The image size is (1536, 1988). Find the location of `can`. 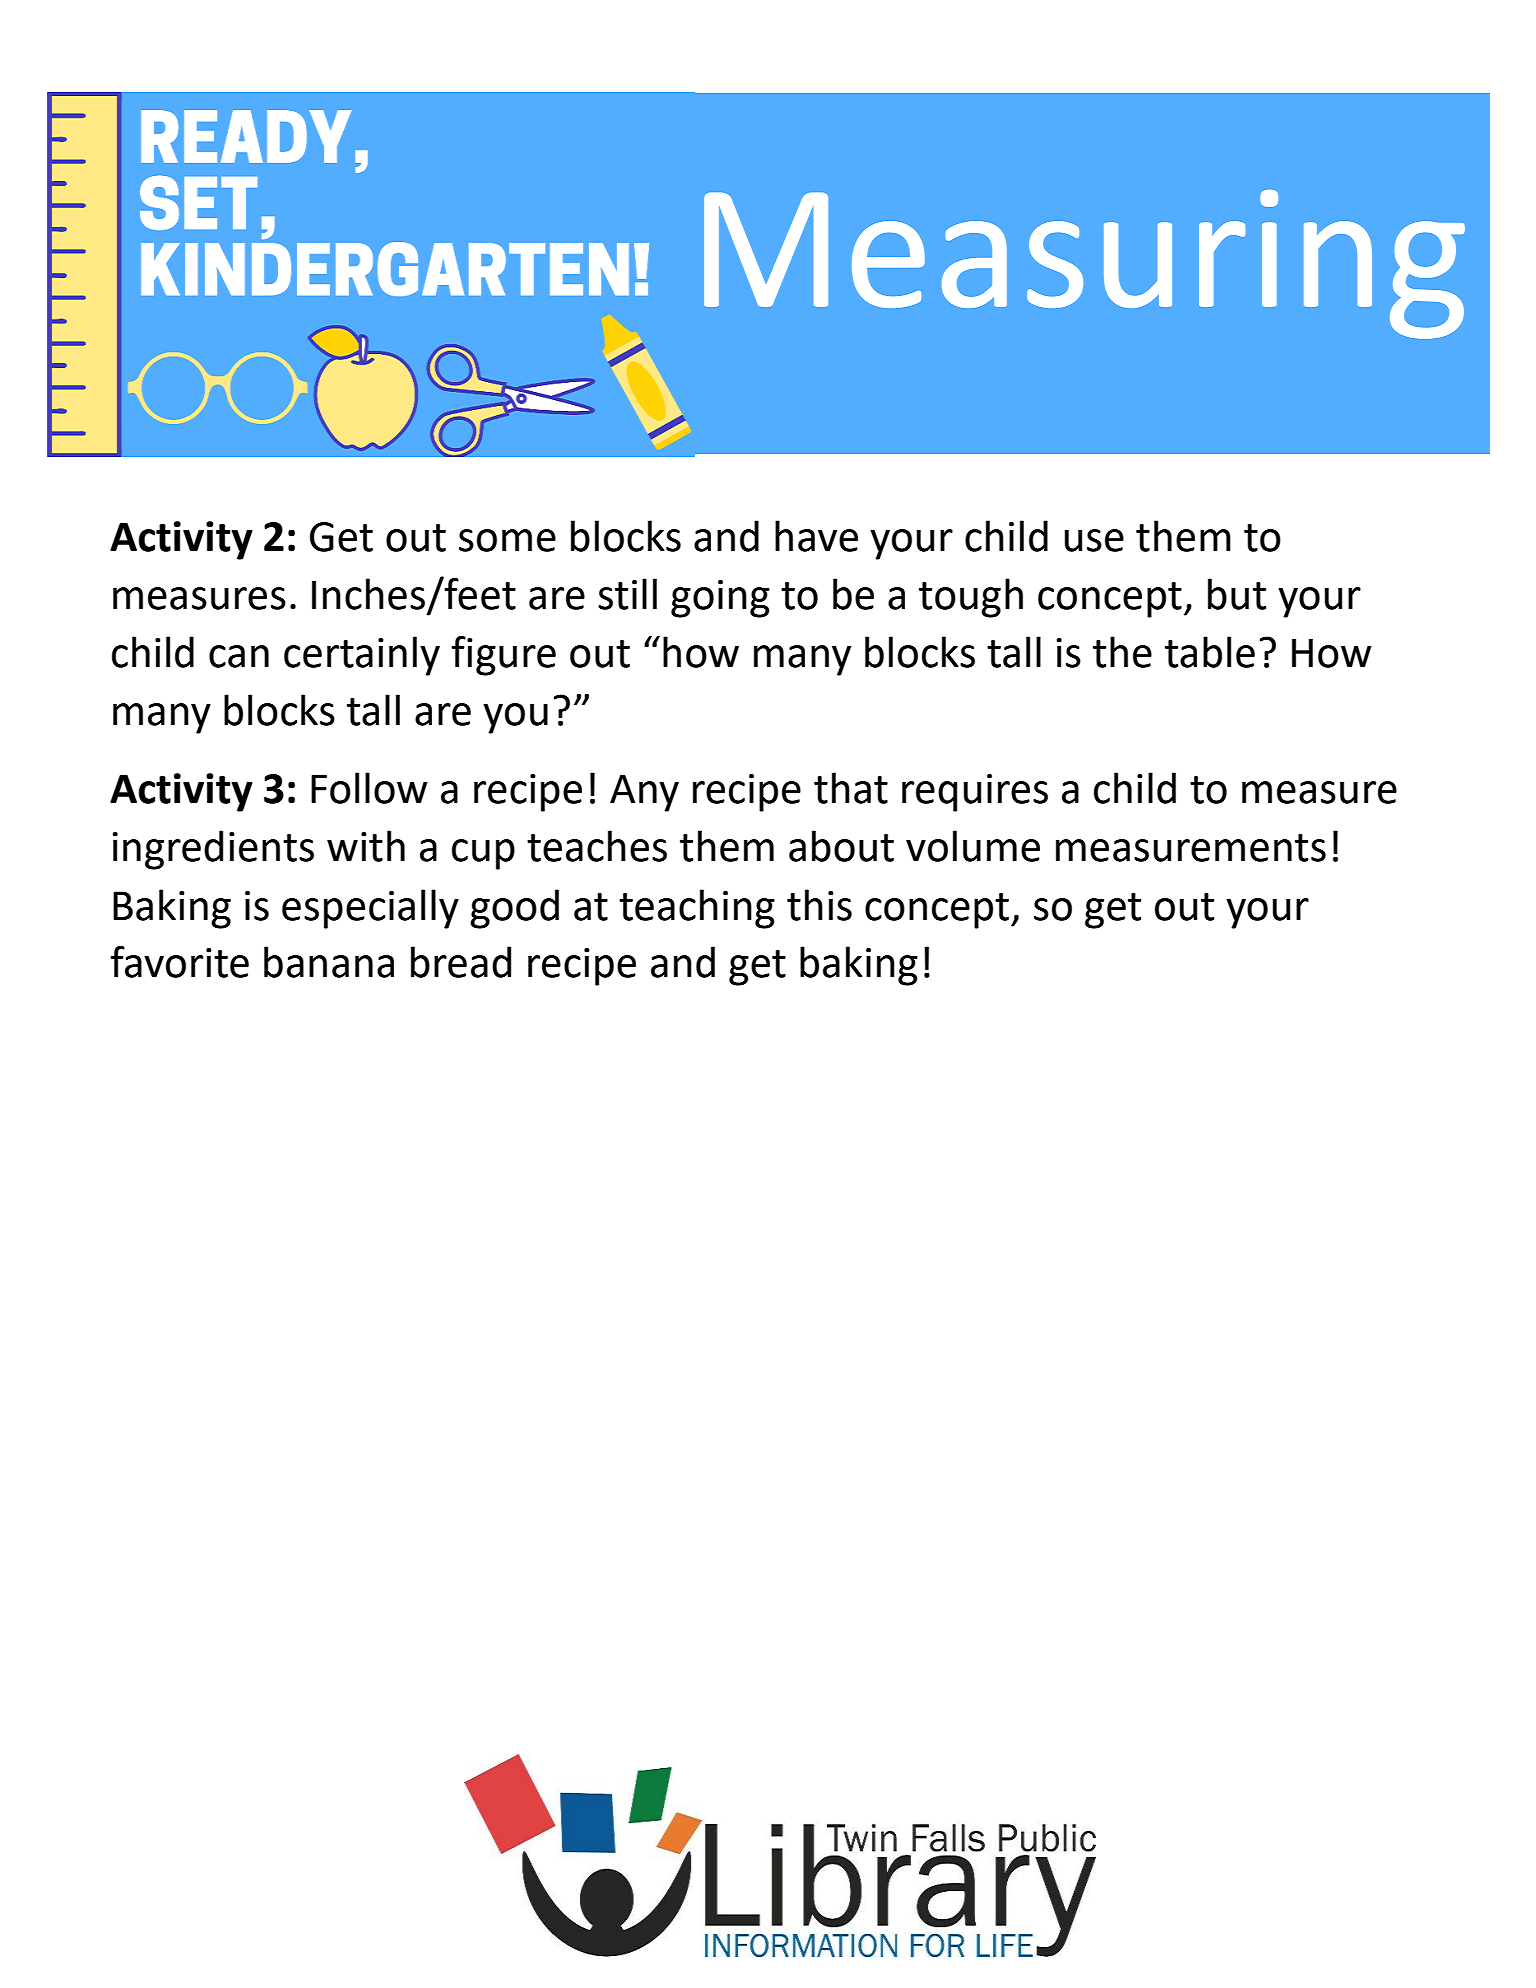

can is located at coordinates (239, 656).
